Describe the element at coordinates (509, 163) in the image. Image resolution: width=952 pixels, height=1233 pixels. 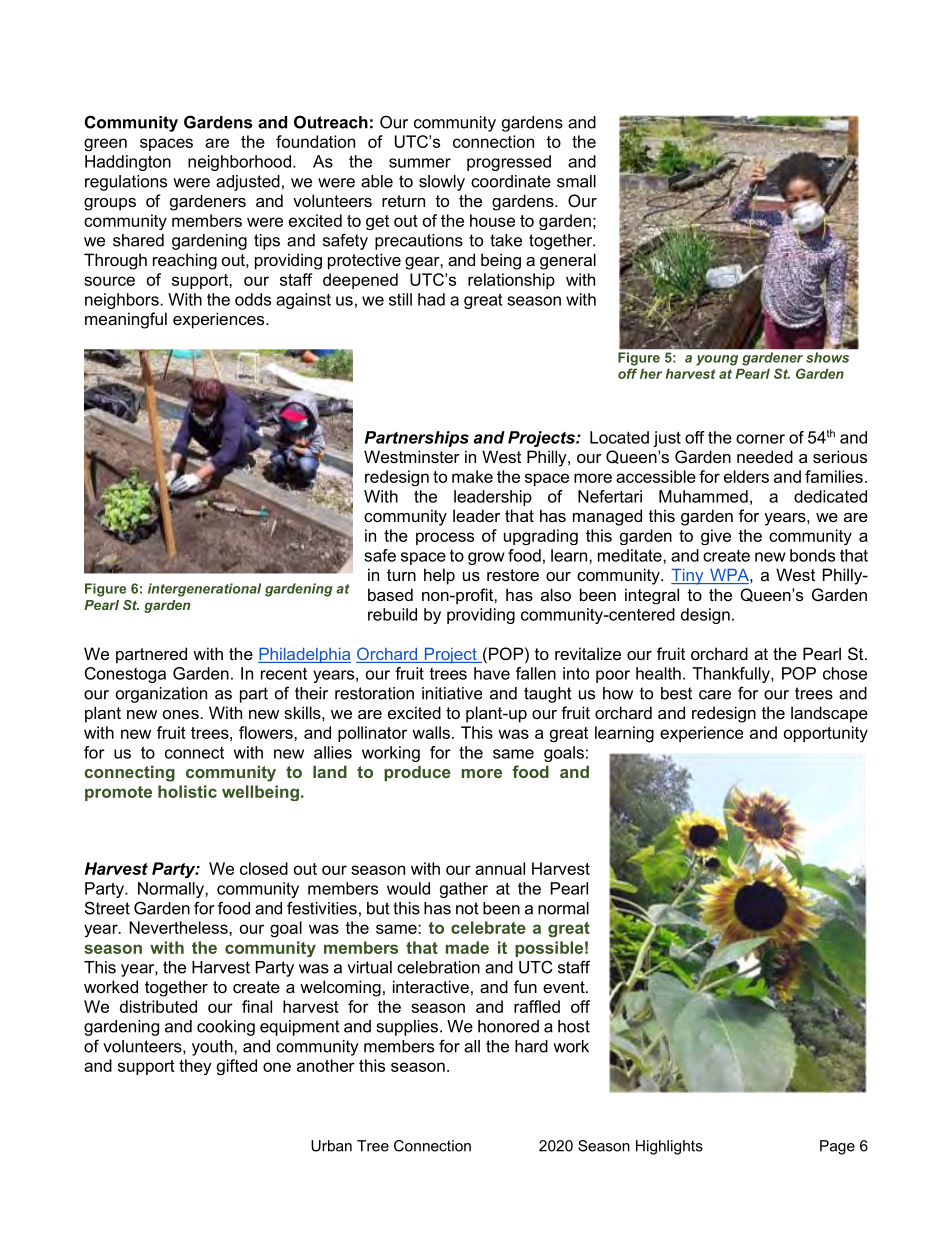
I see `progressed` at that location.
